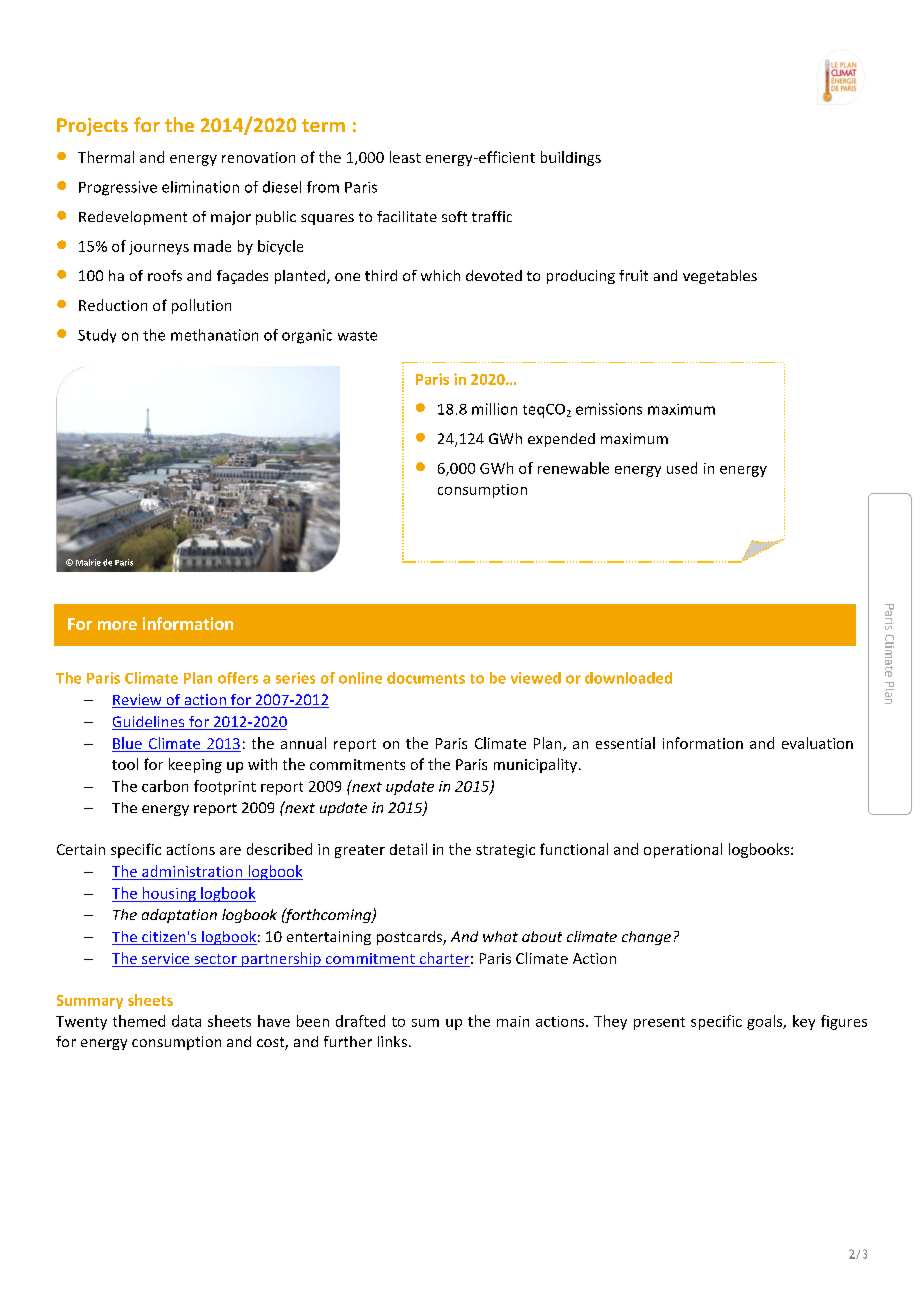 The image size is (924, 1308). Describe the element at coordinates (571, 158) in the image. I see `buildings` at that location.
